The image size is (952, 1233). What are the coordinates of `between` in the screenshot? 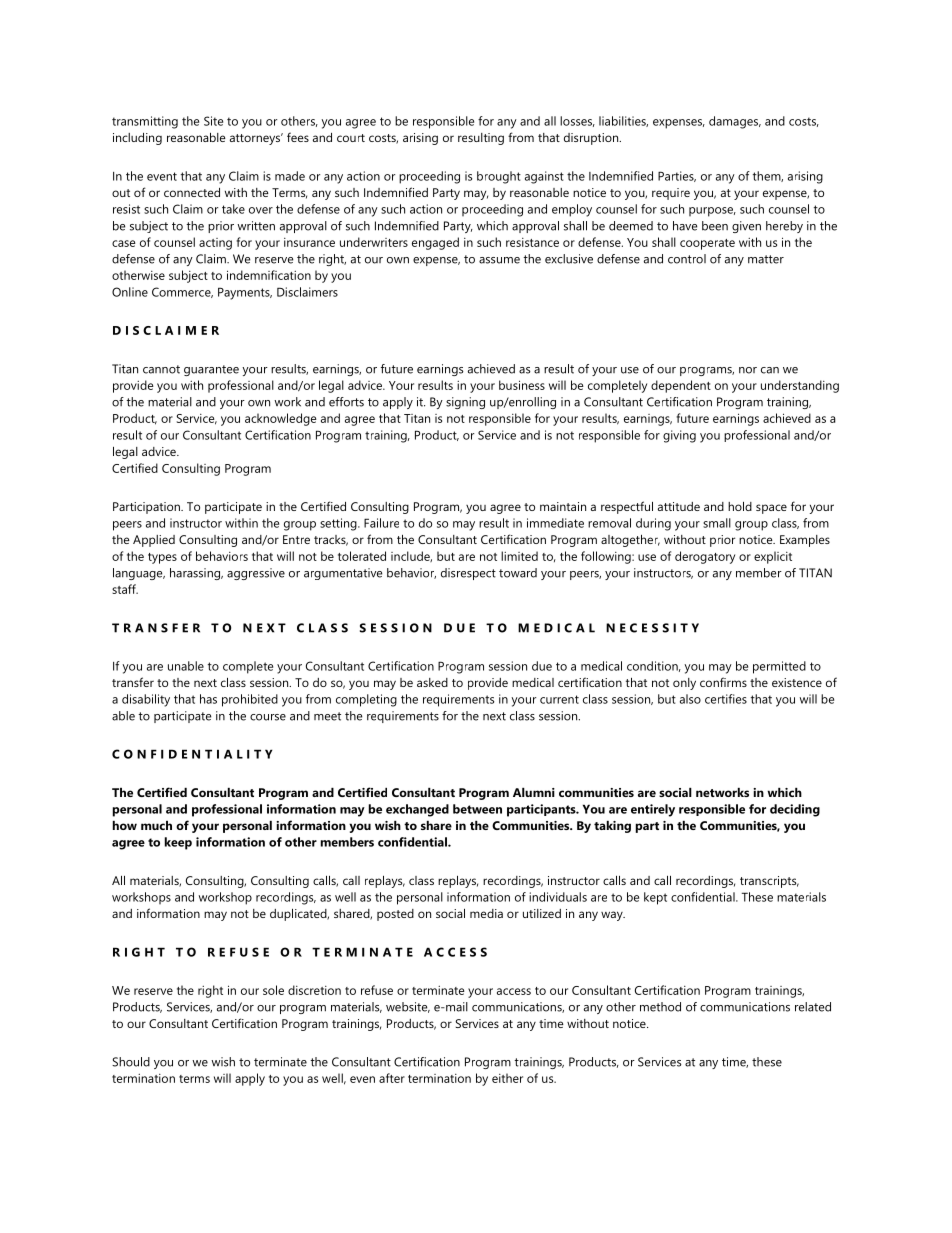 It's located at (477, 809).
